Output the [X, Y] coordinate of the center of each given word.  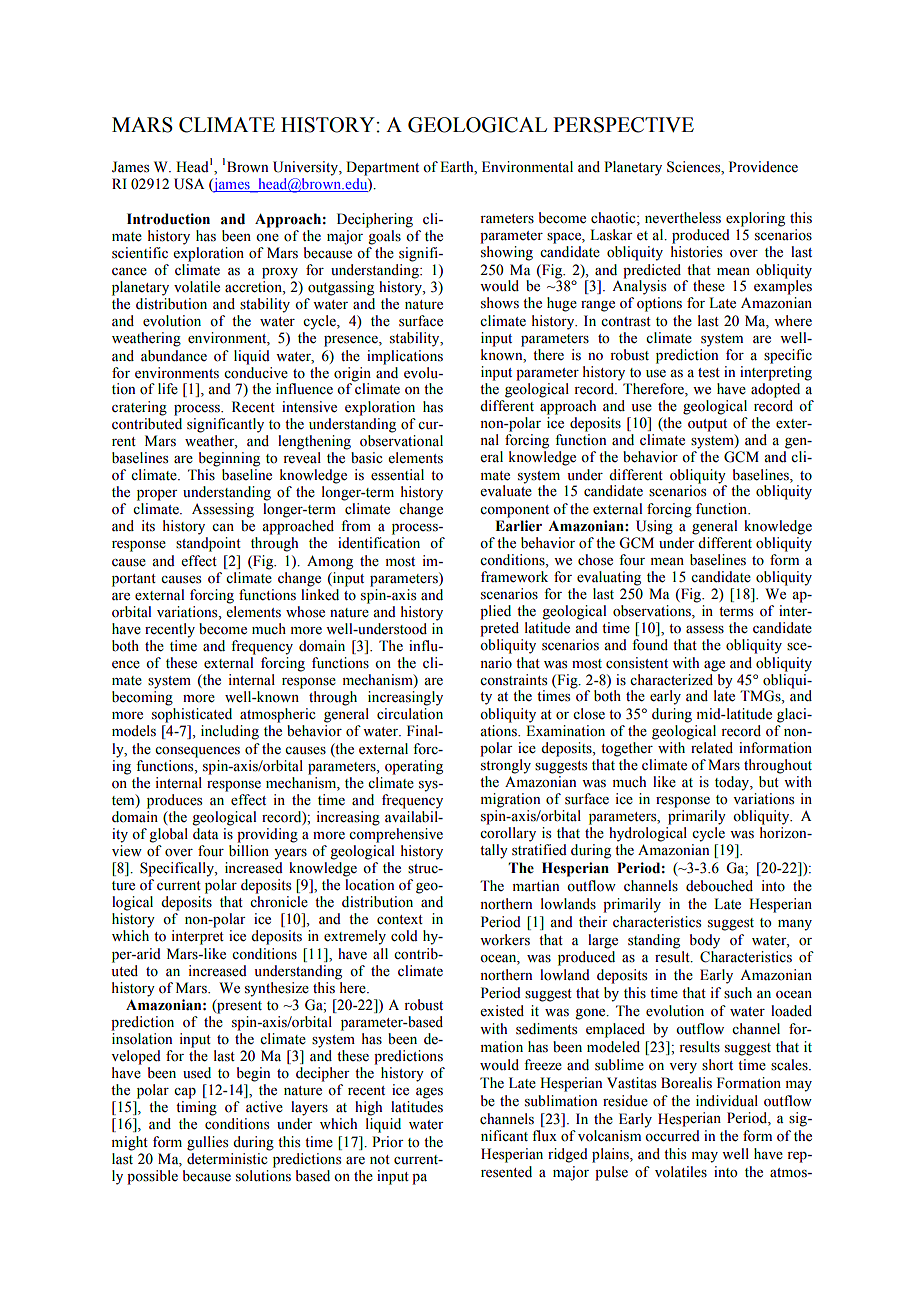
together [627, 749]
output [707, 425]
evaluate [506, 490]
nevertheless [683, 218]
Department [382, 168]
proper [157, 495]
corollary [508, 834]
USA [189, 184]
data [206, 833]
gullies [207, 1143]
